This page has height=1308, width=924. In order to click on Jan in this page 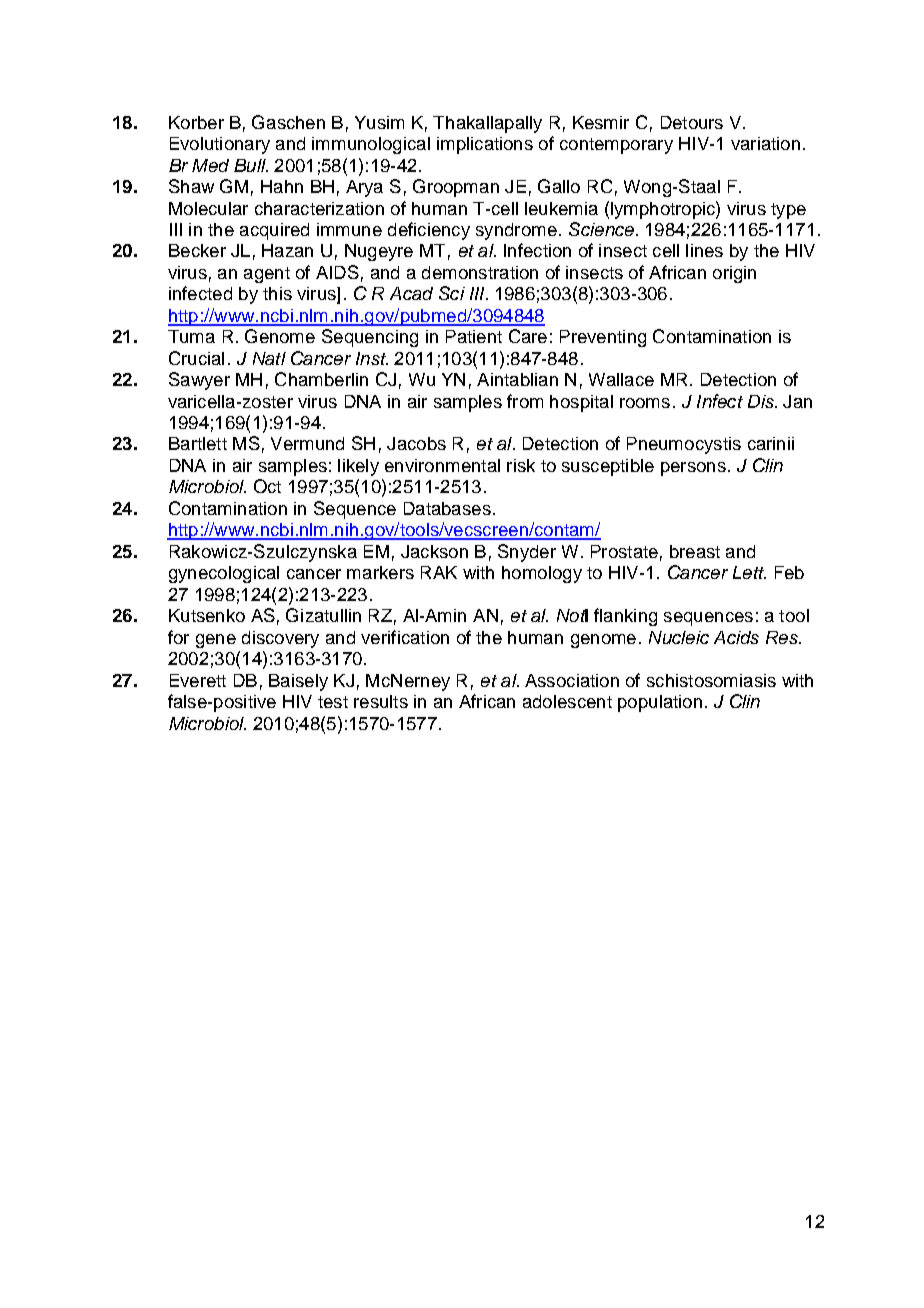, I will do `click(797, 401)`.
